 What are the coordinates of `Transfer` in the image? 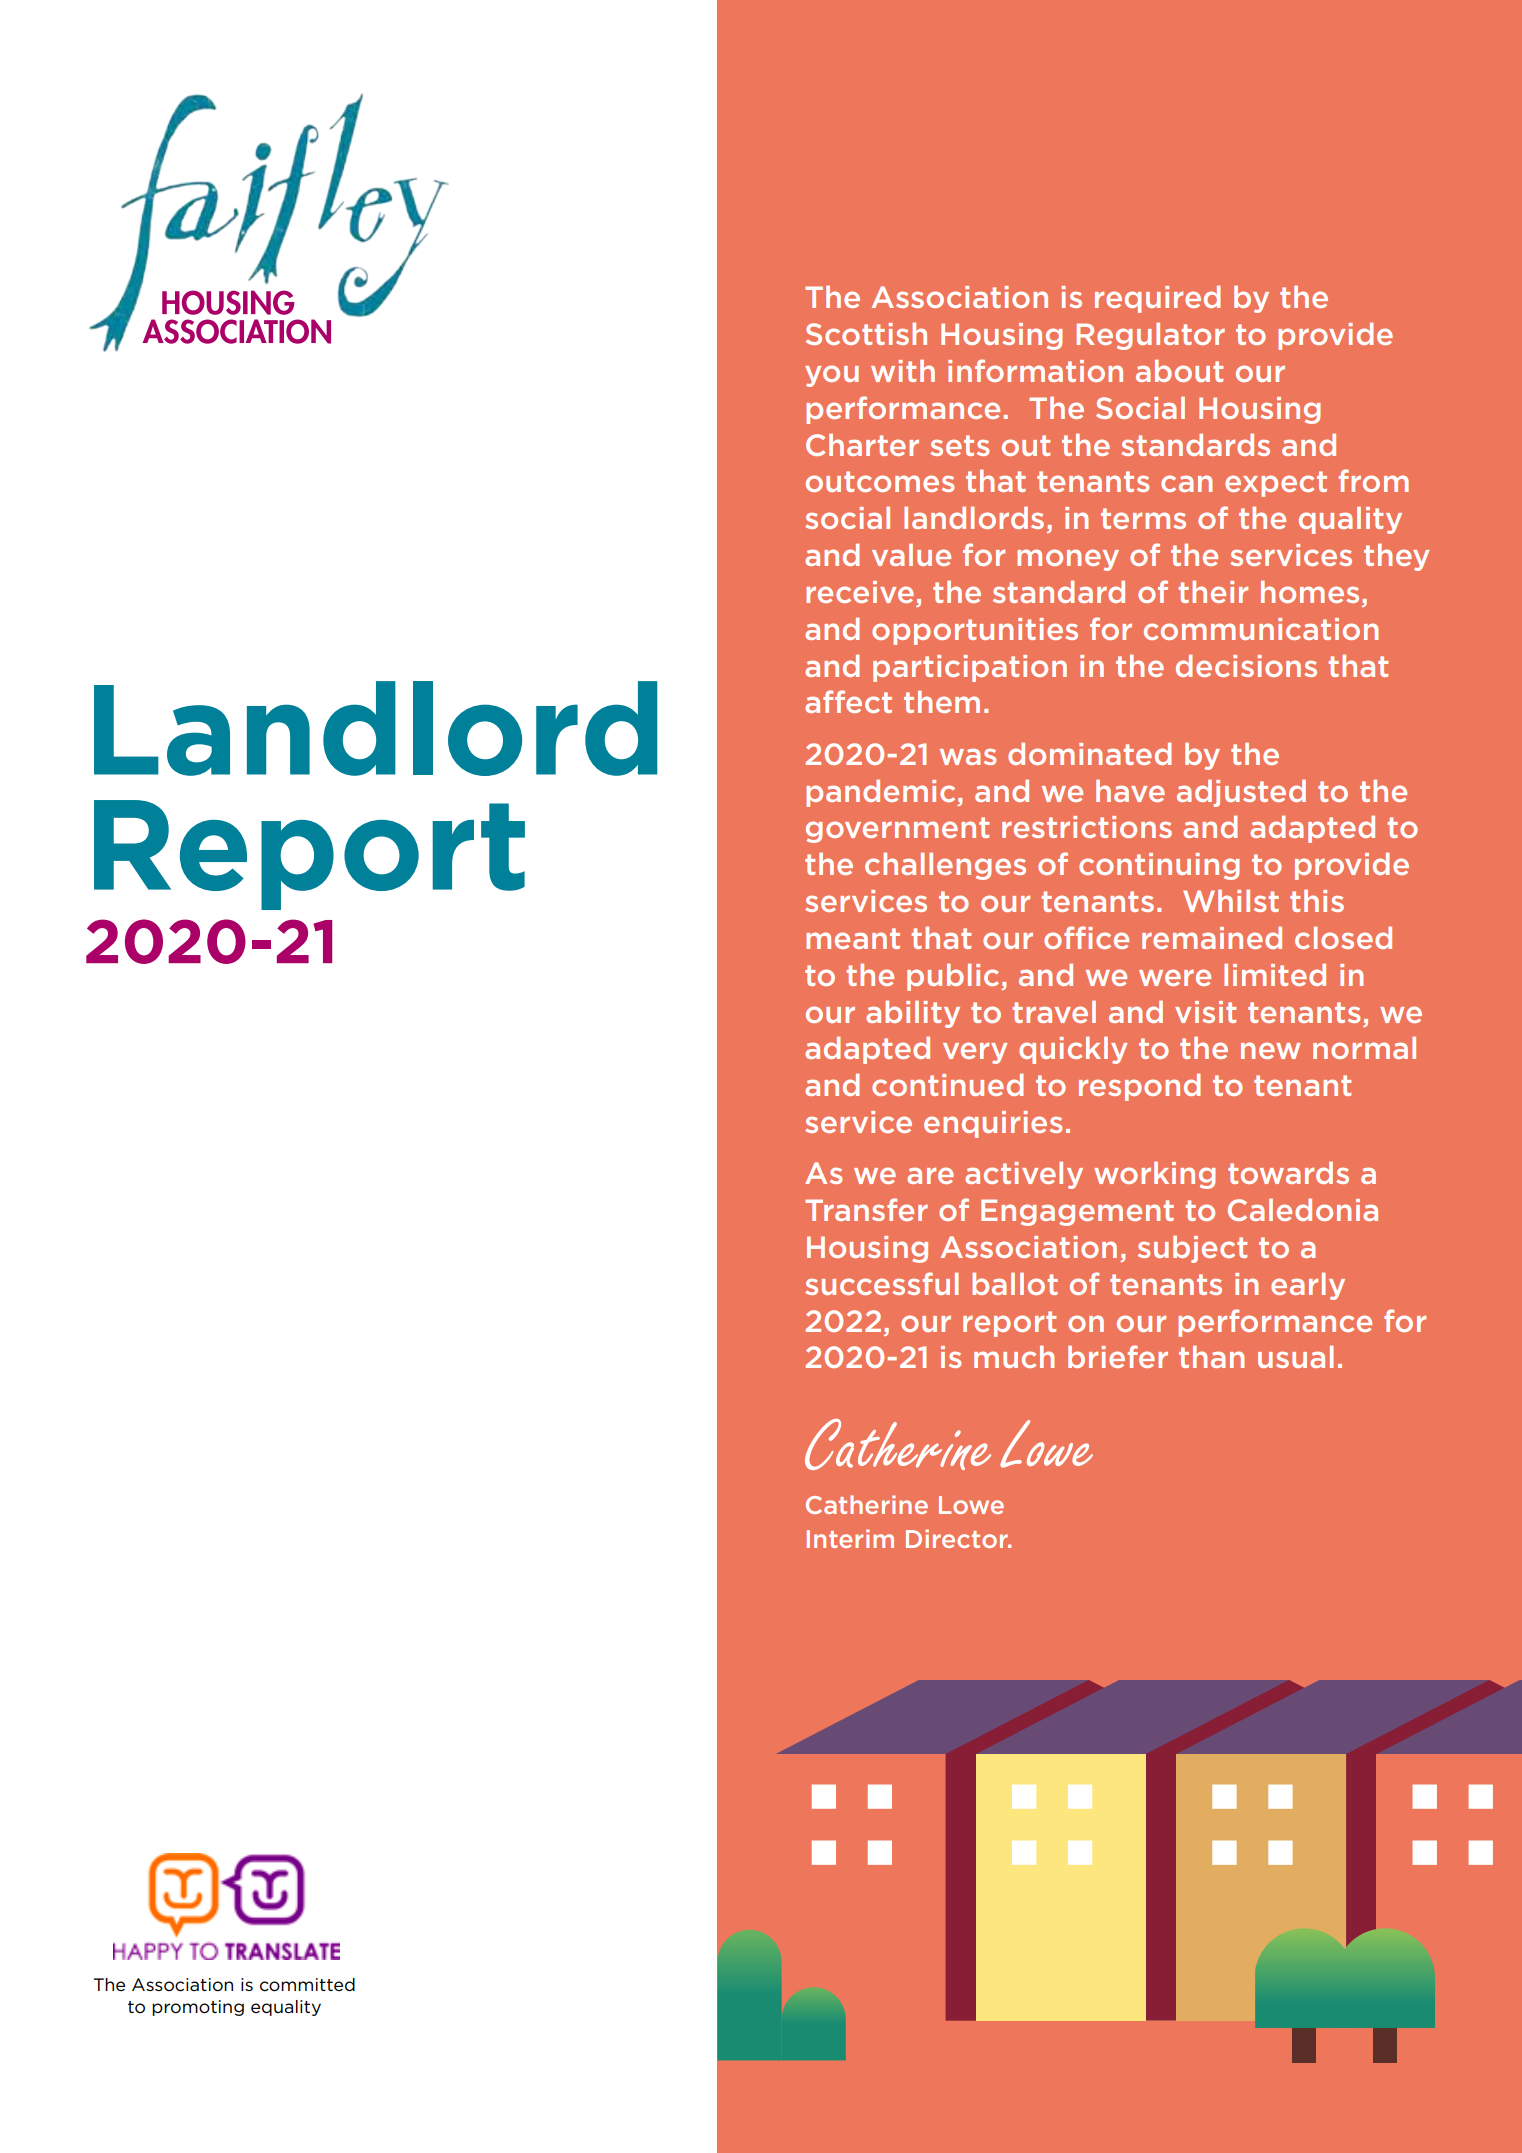 It's located at (866, 1209).
